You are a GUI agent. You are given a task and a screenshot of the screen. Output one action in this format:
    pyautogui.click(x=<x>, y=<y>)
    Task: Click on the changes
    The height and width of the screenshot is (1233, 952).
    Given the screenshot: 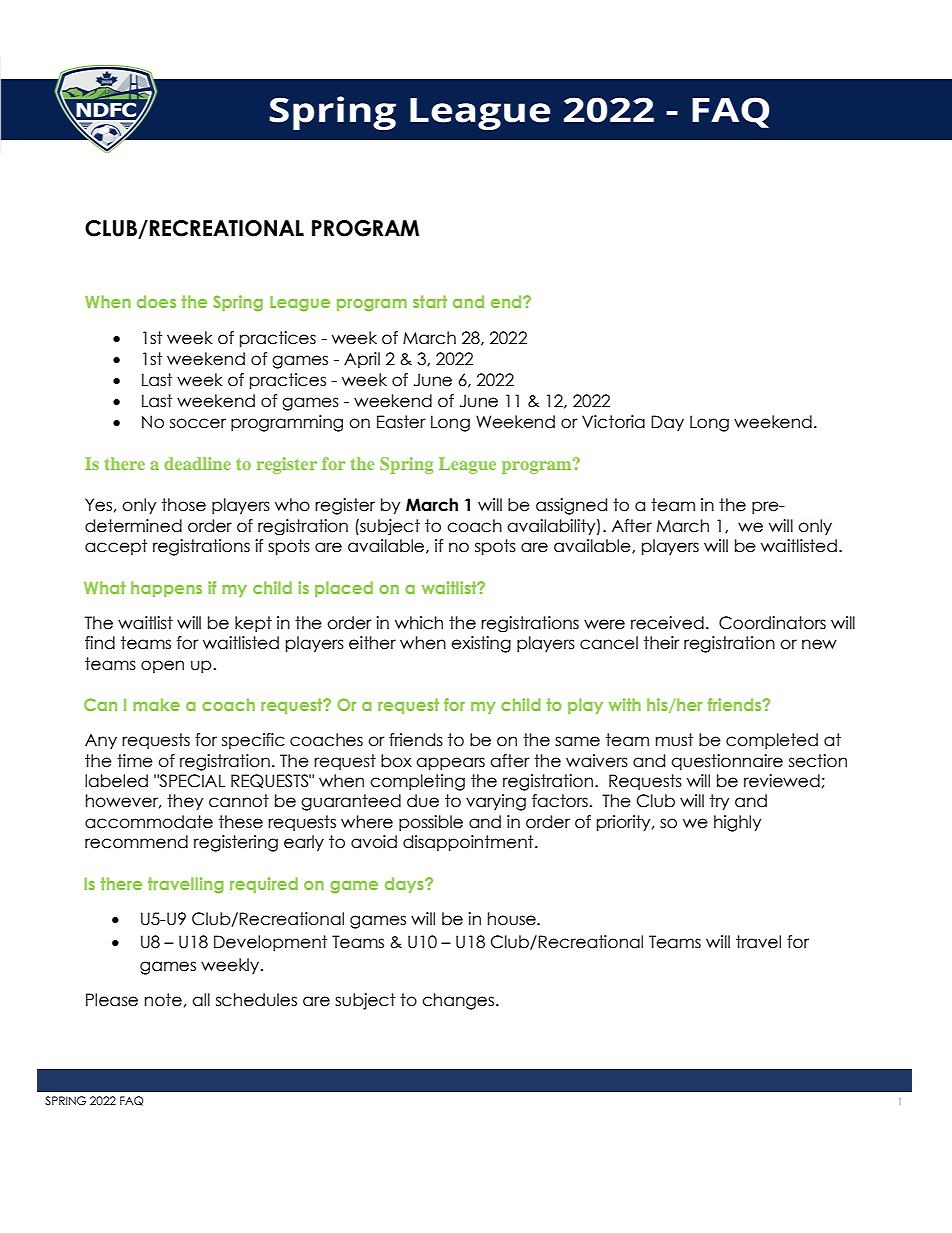 What is the action you would take?
    pyautogui.click(x=458, y=1001)
